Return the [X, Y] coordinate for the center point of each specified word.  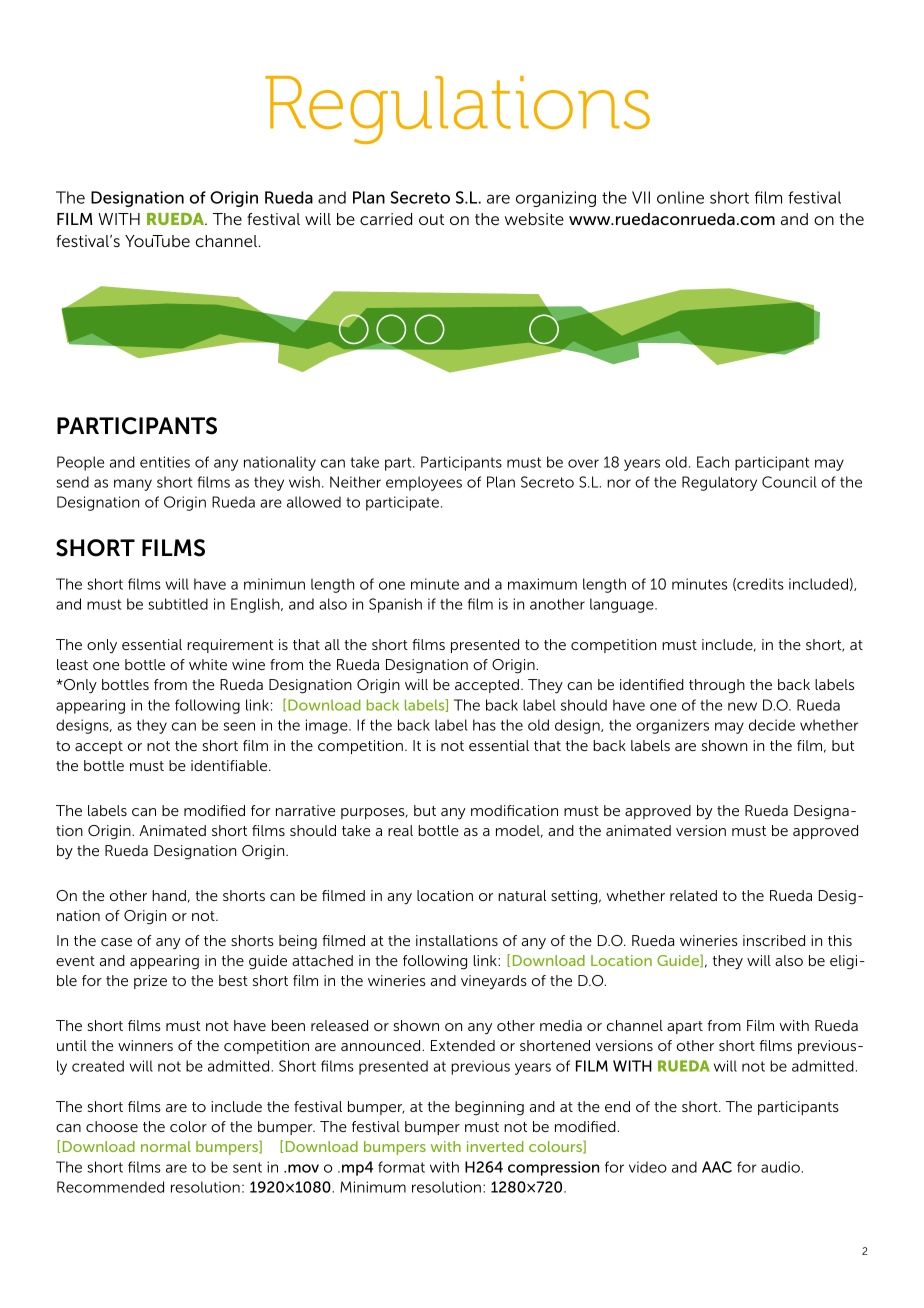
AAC [717, 1167]
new [742, 706]
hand [169, 895]
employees [424, 483]
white [208, 664]
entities [165, 462]
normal [166, 1146]
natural [522, 895]
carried [386, 219]
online [680, 197]
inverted [495, 1146]
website [534, 219]
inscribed [774, 940]
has [484, 725]
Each [713, 462]
